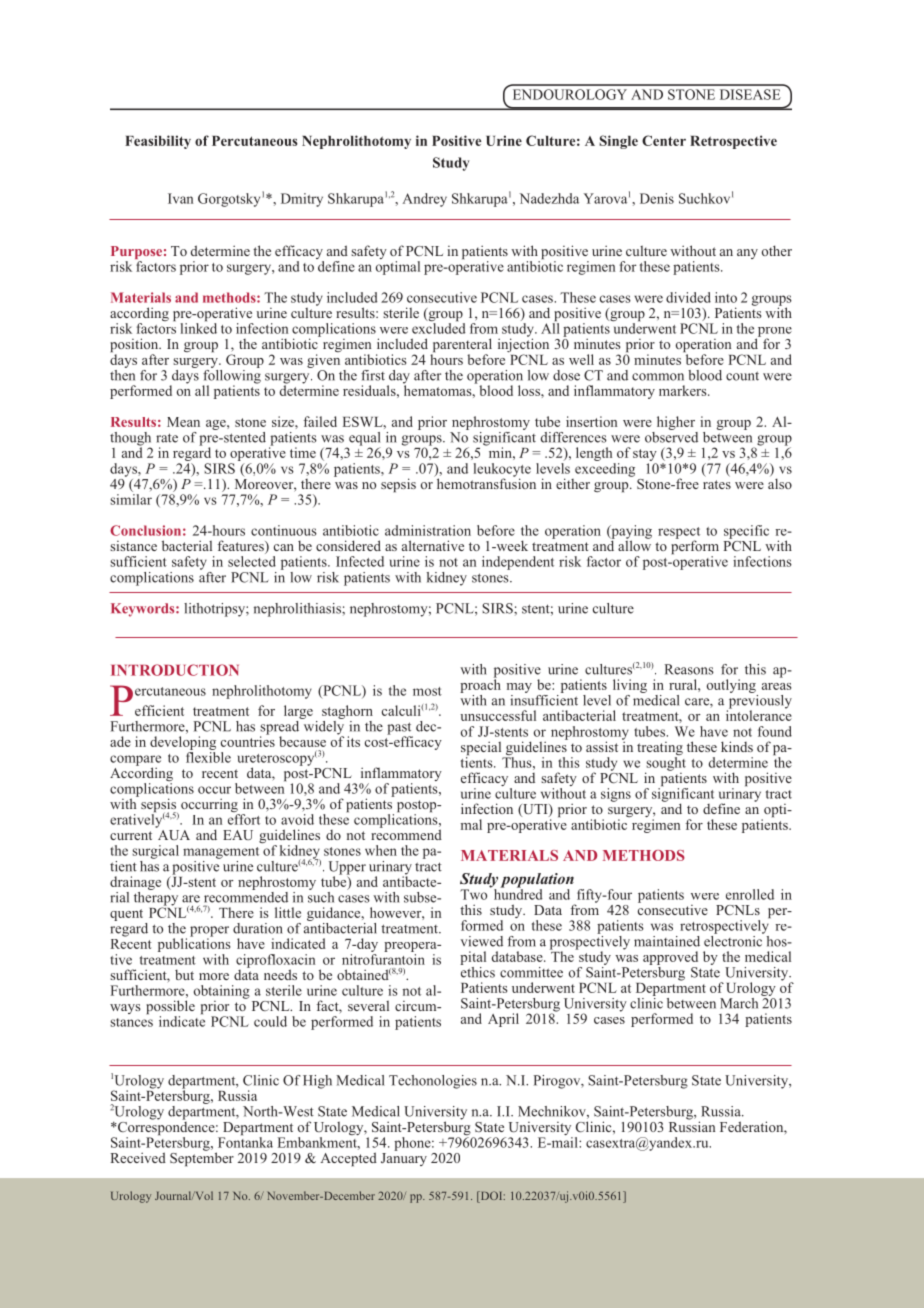 The height and width of the page is (1308, 924). I want to click on Two, so click(473, 894).
